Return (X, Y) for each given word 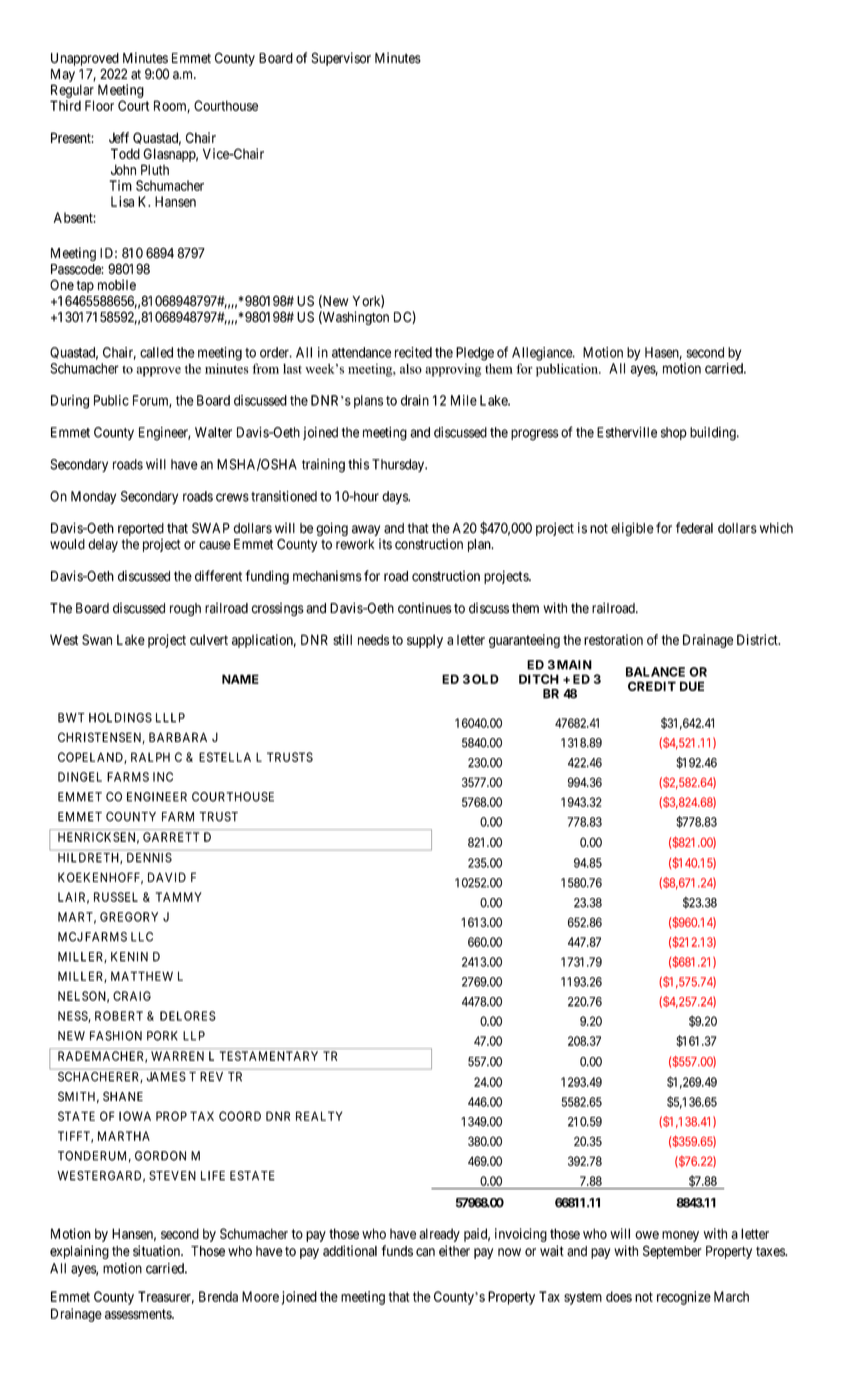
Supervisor (341, 59)
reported (141, 529)
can (425, 1252)
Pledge (475, 354)
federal (694, 528)
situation (157, 1251)
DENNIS (149, 858)
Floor (99, 105)
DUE (692, 686)
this (358, 464)
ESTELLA (225, 757)
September (672, 1252)
